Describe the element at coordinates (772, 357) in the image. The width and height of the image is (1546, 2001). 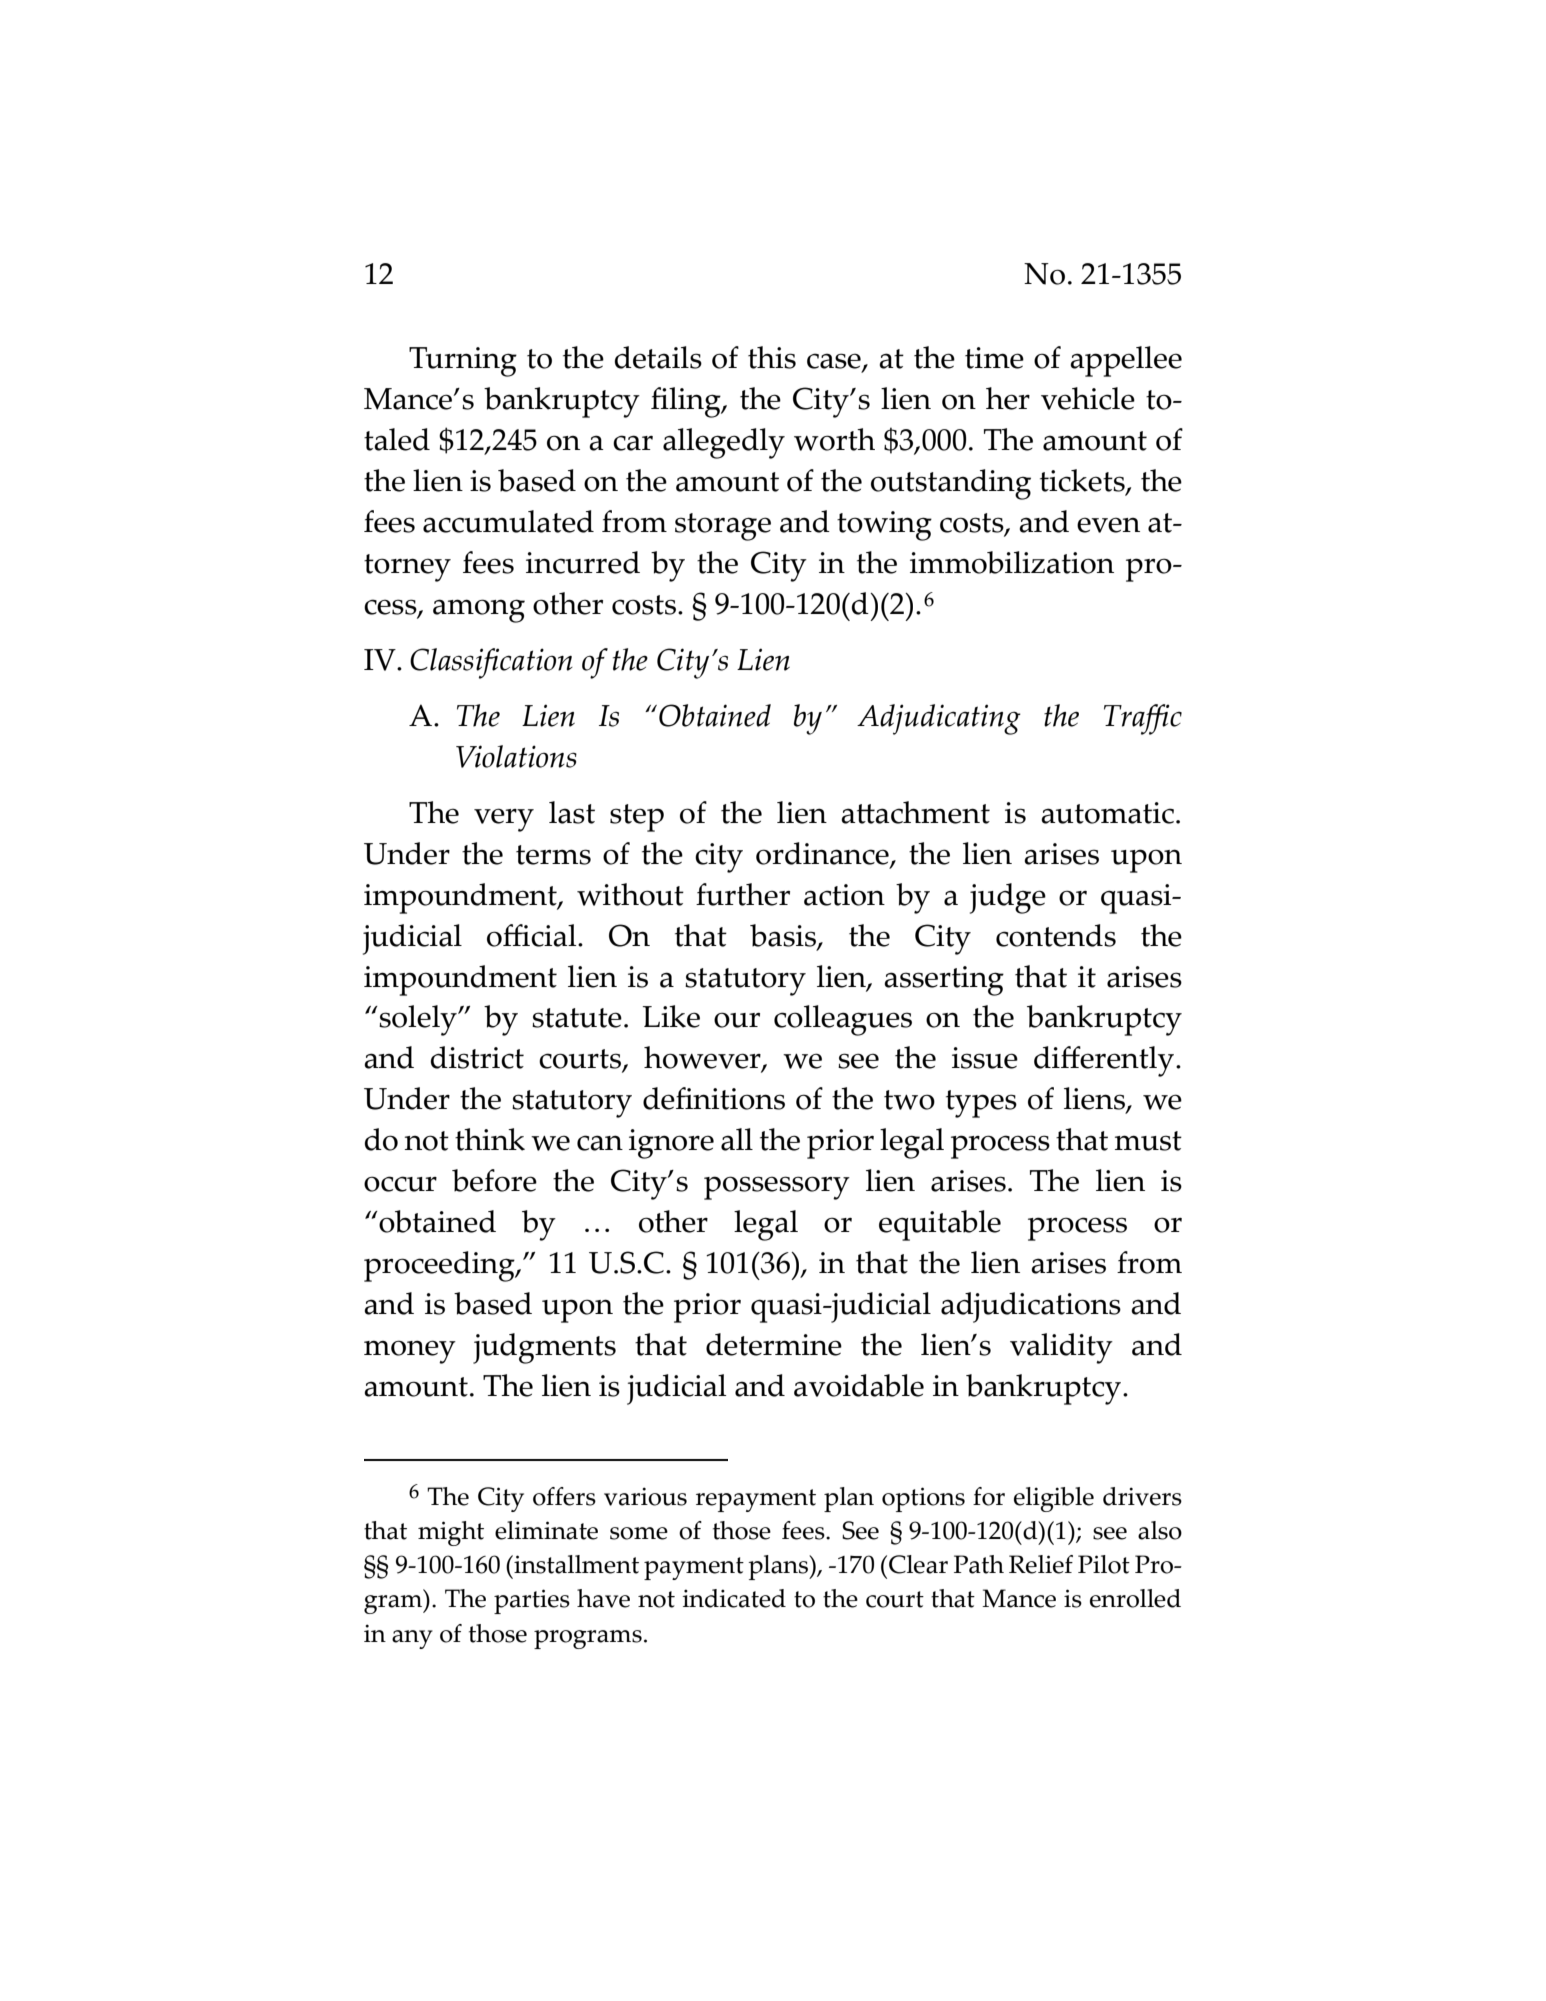
I see `this` at that location.
